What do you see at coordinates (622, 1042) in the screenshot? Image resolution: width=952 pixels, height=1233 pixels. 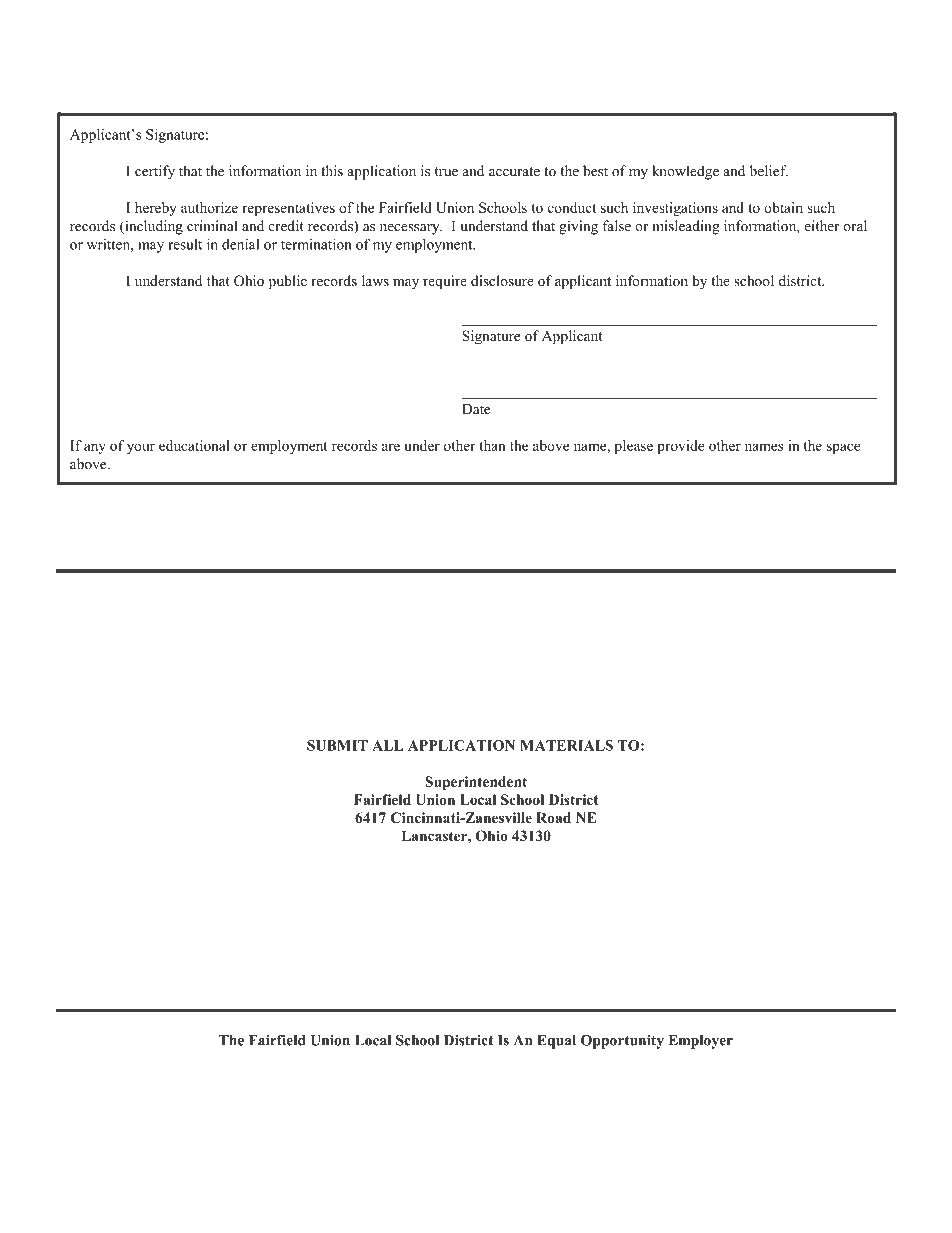 I see `Opportunity` at bounding box center [622, 1042].
